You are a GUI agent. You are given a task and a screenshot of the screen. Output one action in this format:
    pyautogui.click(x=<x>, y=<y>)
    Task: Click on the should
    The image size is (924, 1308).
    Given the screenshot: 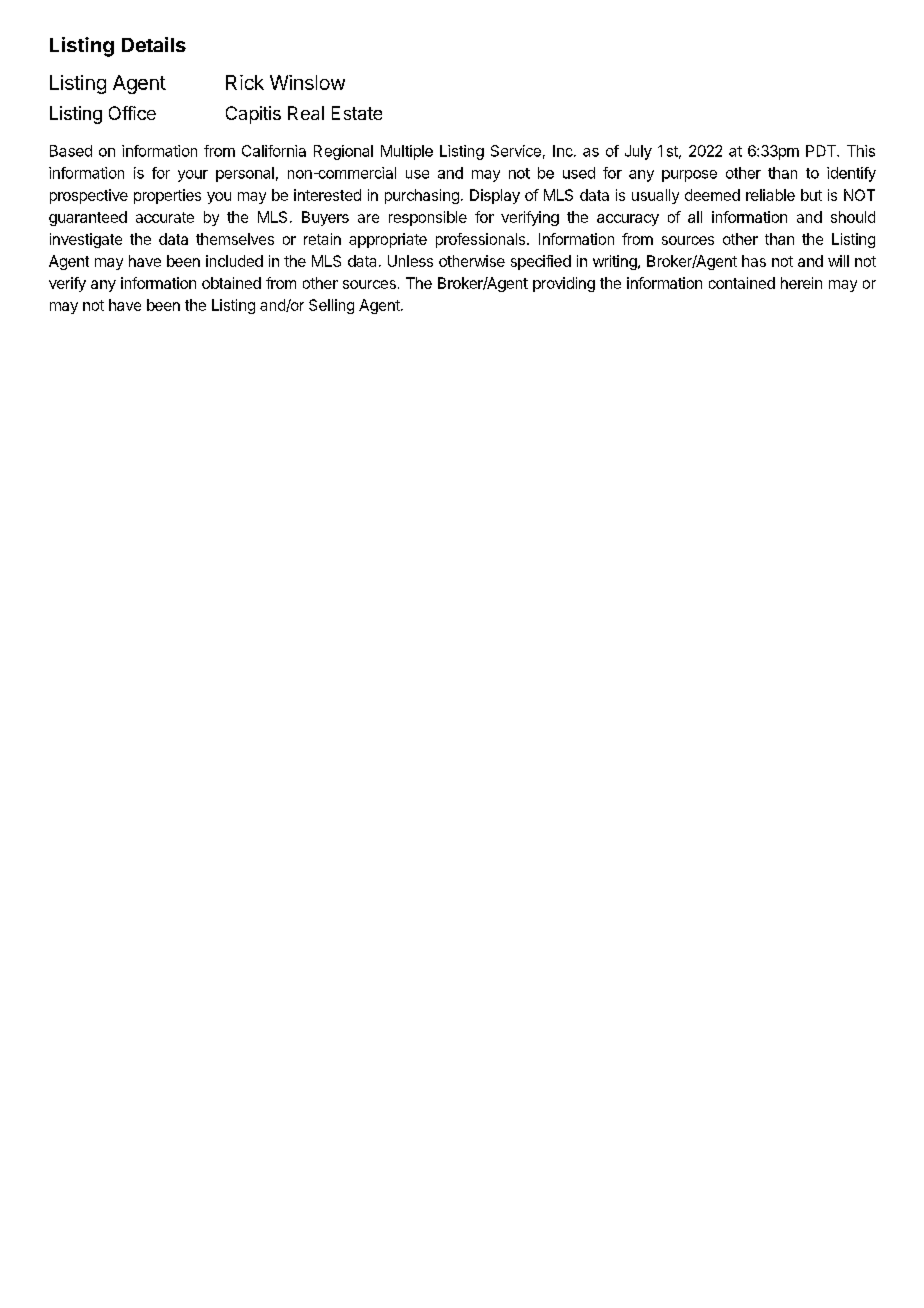 What is the action you would take?
    pyautogui.click(x=853, y=217)
